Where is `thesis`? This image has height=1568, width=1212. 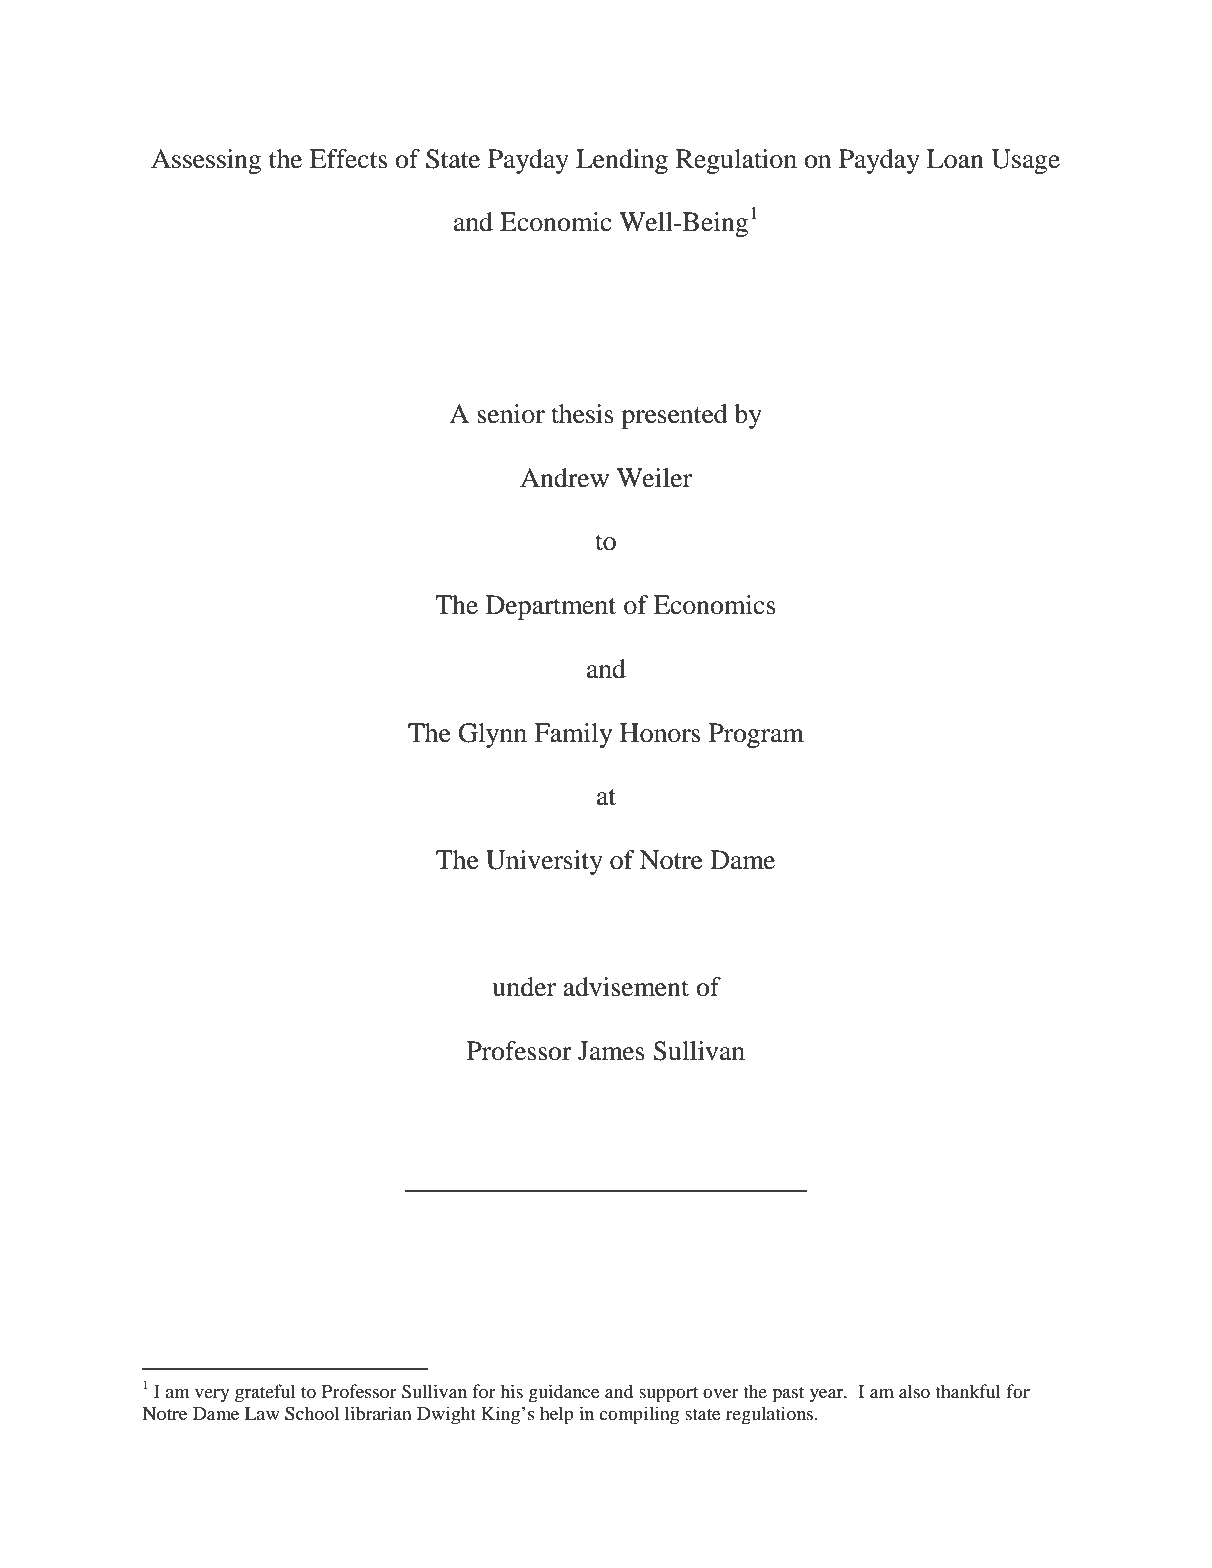 thesis is located at coordinates (582, 414).
